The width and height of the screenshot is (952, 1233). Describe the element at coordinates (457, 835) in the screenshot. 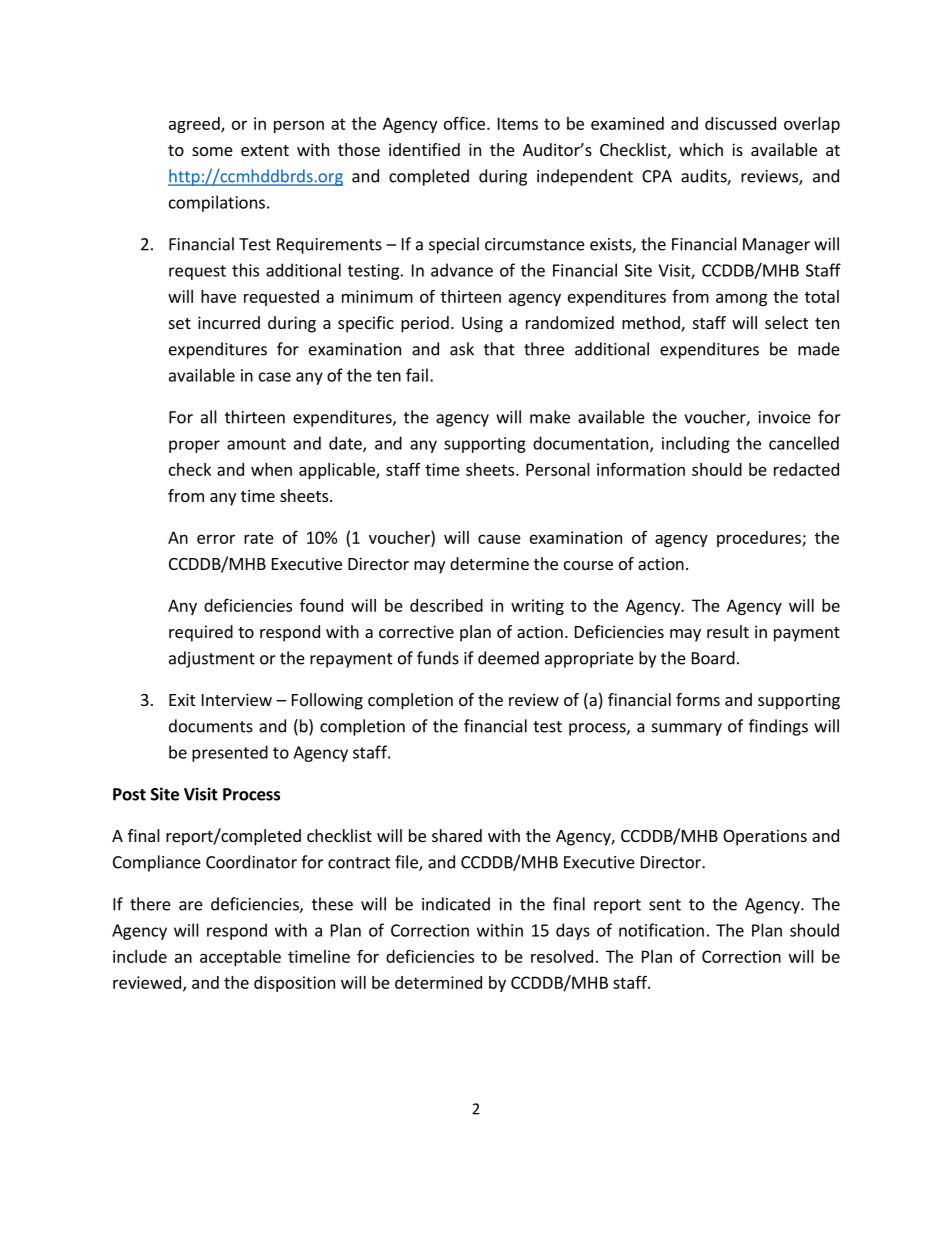

I see `shared` at that location.
